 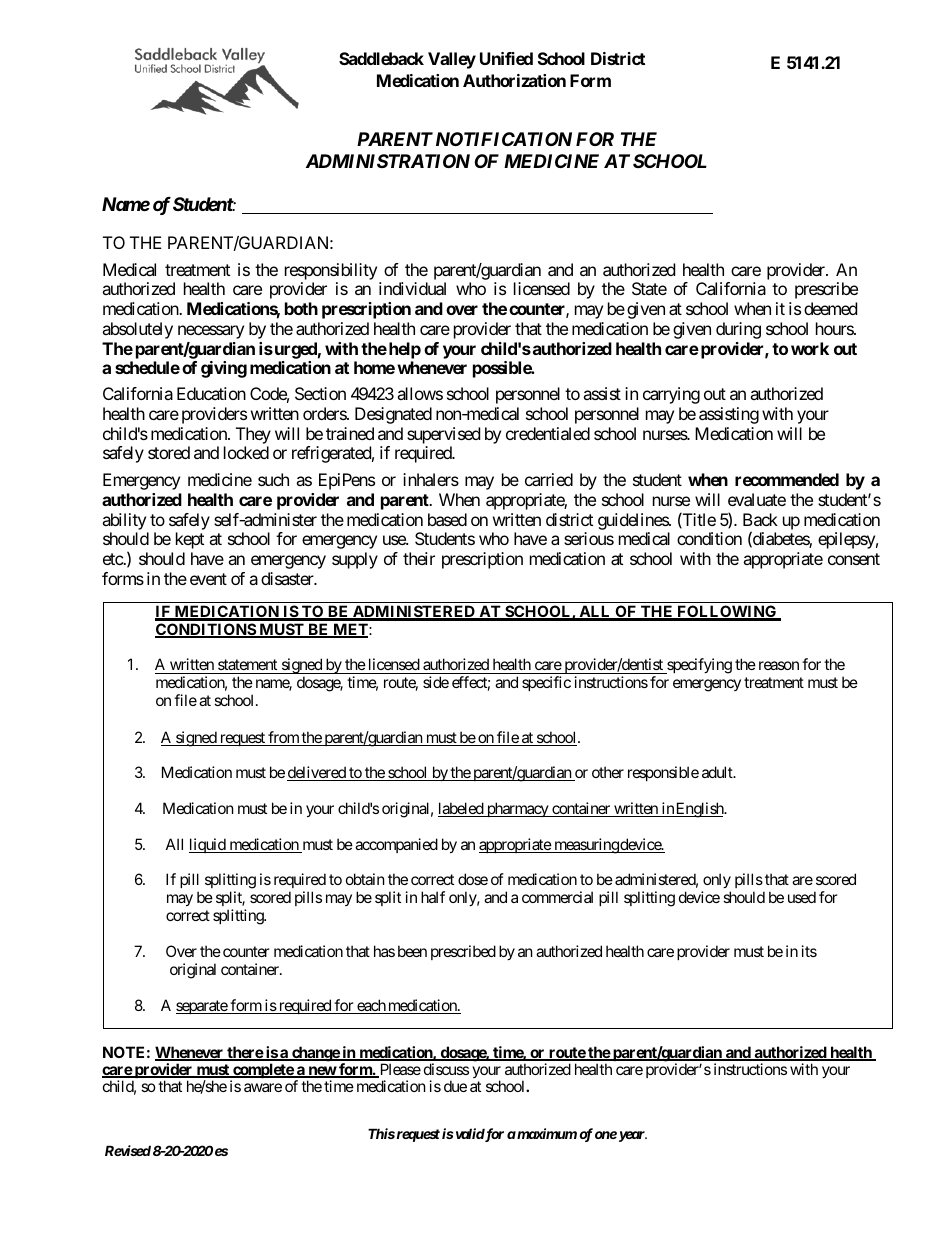 I want to click on ADMINISTRATION, so click(x=388, y=161).
